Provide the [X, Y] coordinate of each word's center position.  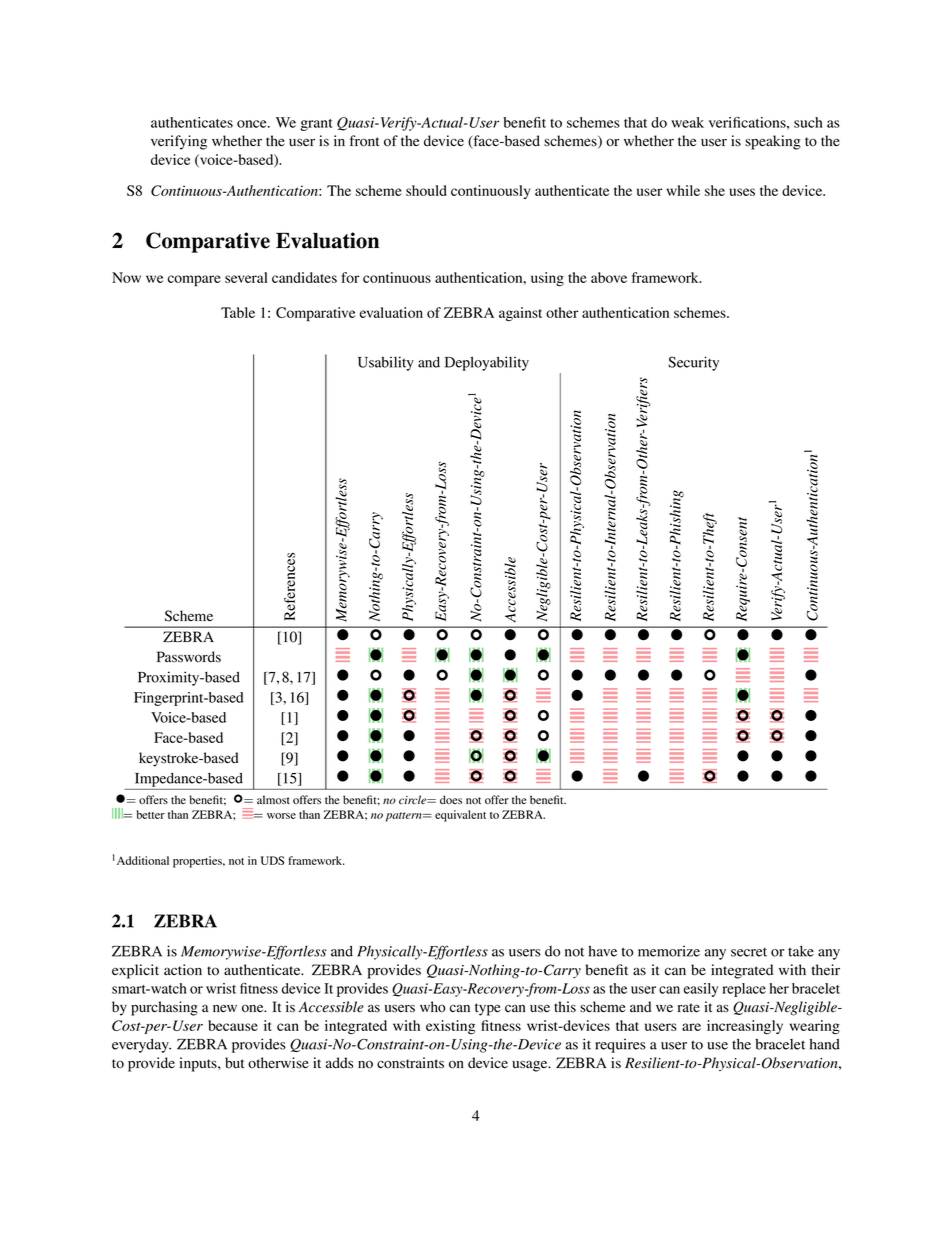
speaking [773, 142]
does [451, 800]
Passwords [189, 657]
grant [316, 125]
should [426, 190]
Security [693, 363]
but [234, 1063]
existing [450, 1027]
